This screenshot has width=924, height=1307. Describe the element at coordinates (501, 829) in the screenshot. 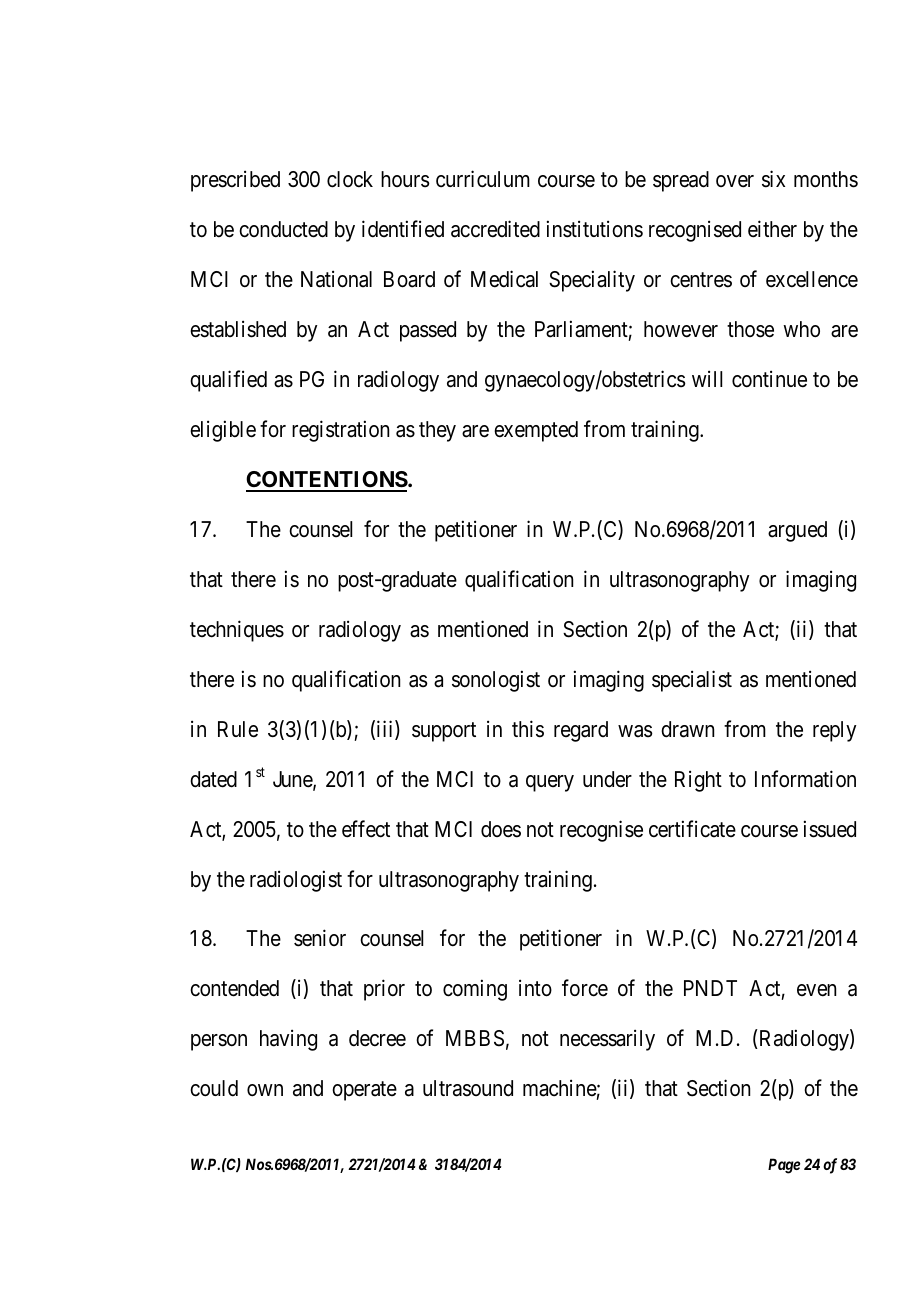

I see `does` at that location.
